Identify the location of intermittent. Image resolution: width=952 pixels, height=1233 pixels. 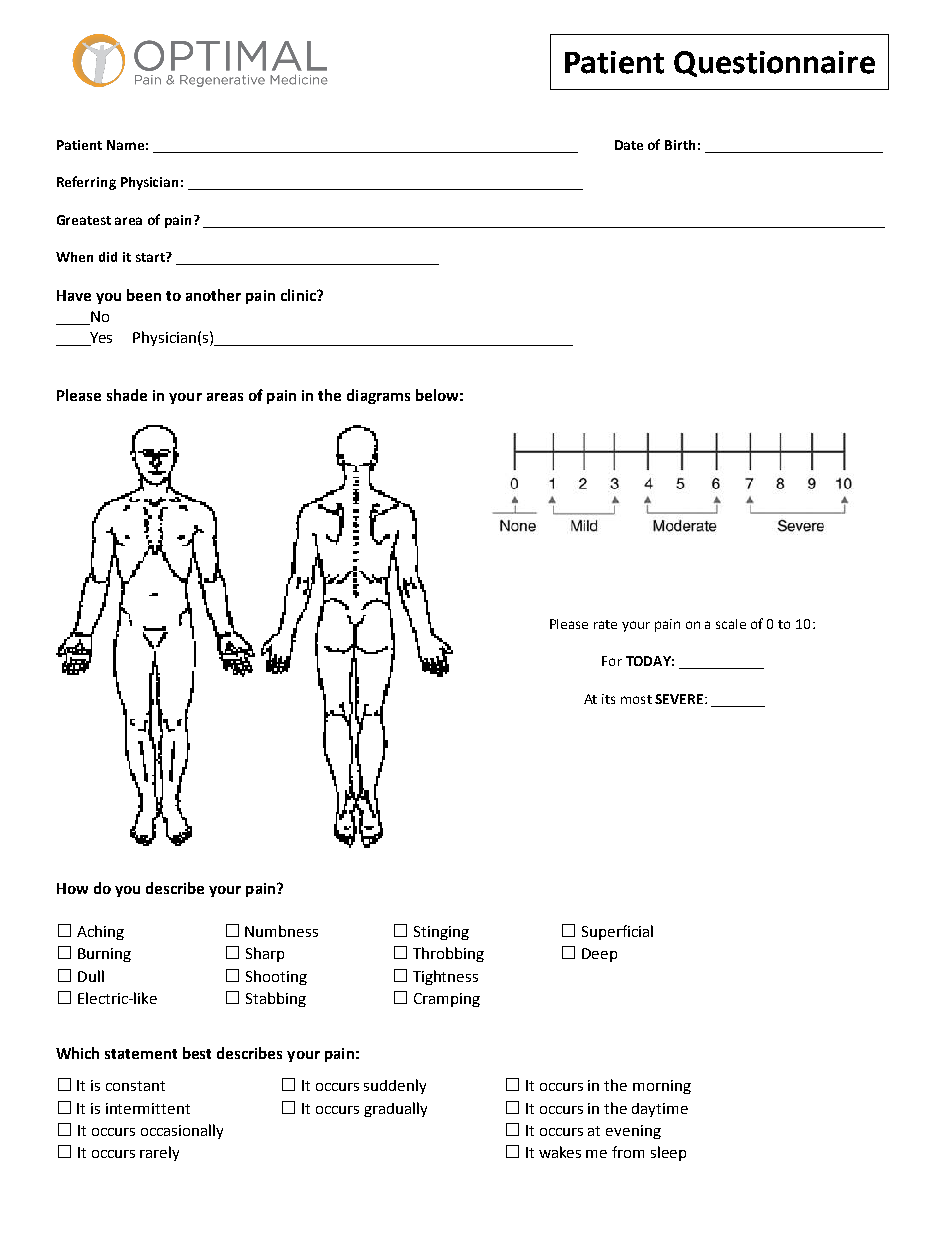
(148, 1108).
